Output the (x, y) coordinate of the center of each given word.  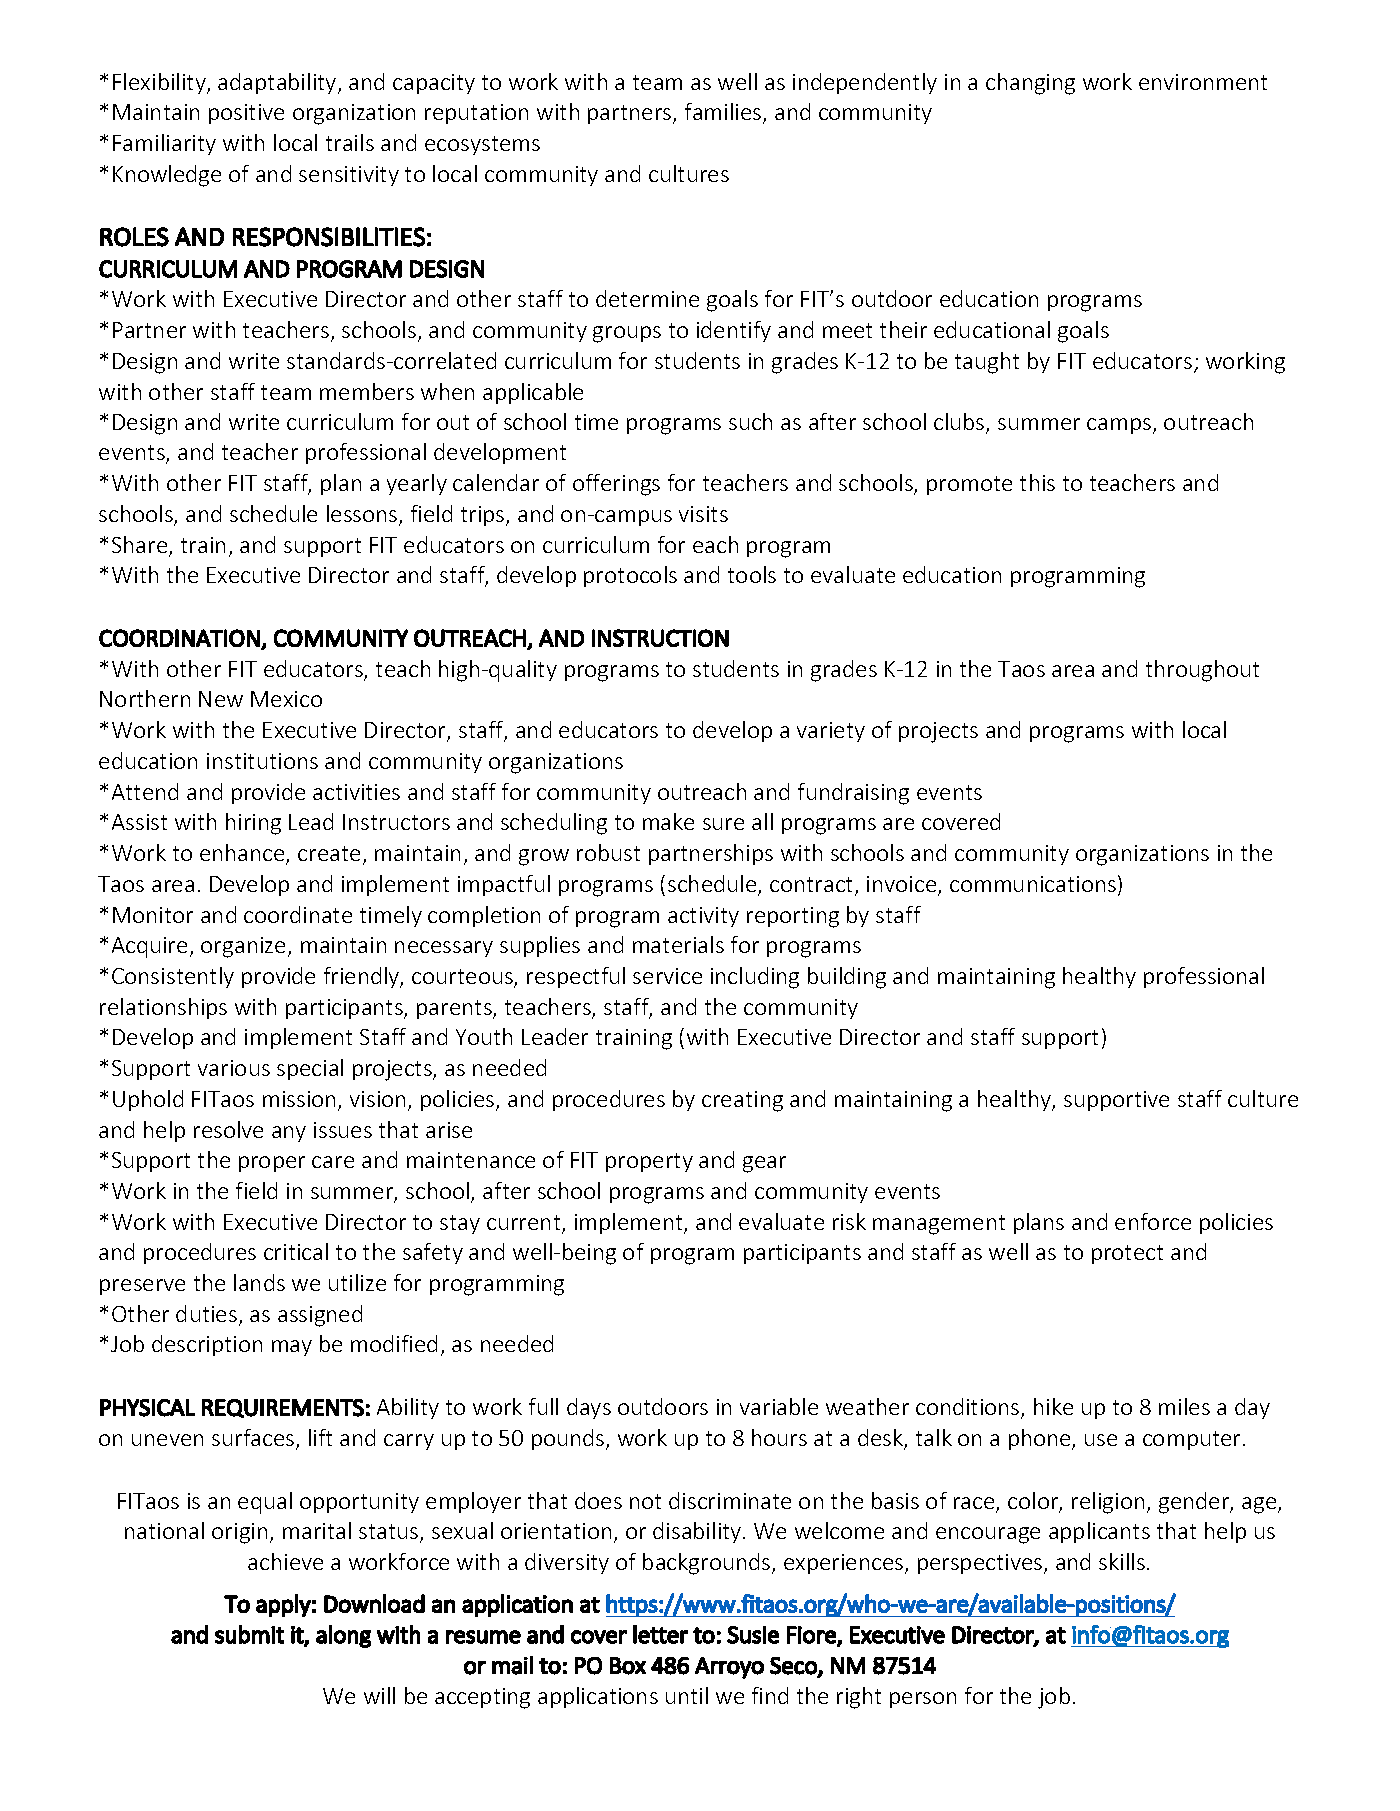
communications (1033, 884)
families (724, 113)
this (1037, 482)
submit (249, 1634)
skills (1122, 1561)
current (525, 1224)
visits (703, 514)
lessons (363, 515)
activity (703, 917)
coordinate (298, 914)
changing (1030, 84)
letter (660, 1634)
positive (246, 114)
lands (259, 1282)
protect (1127, 1254)
